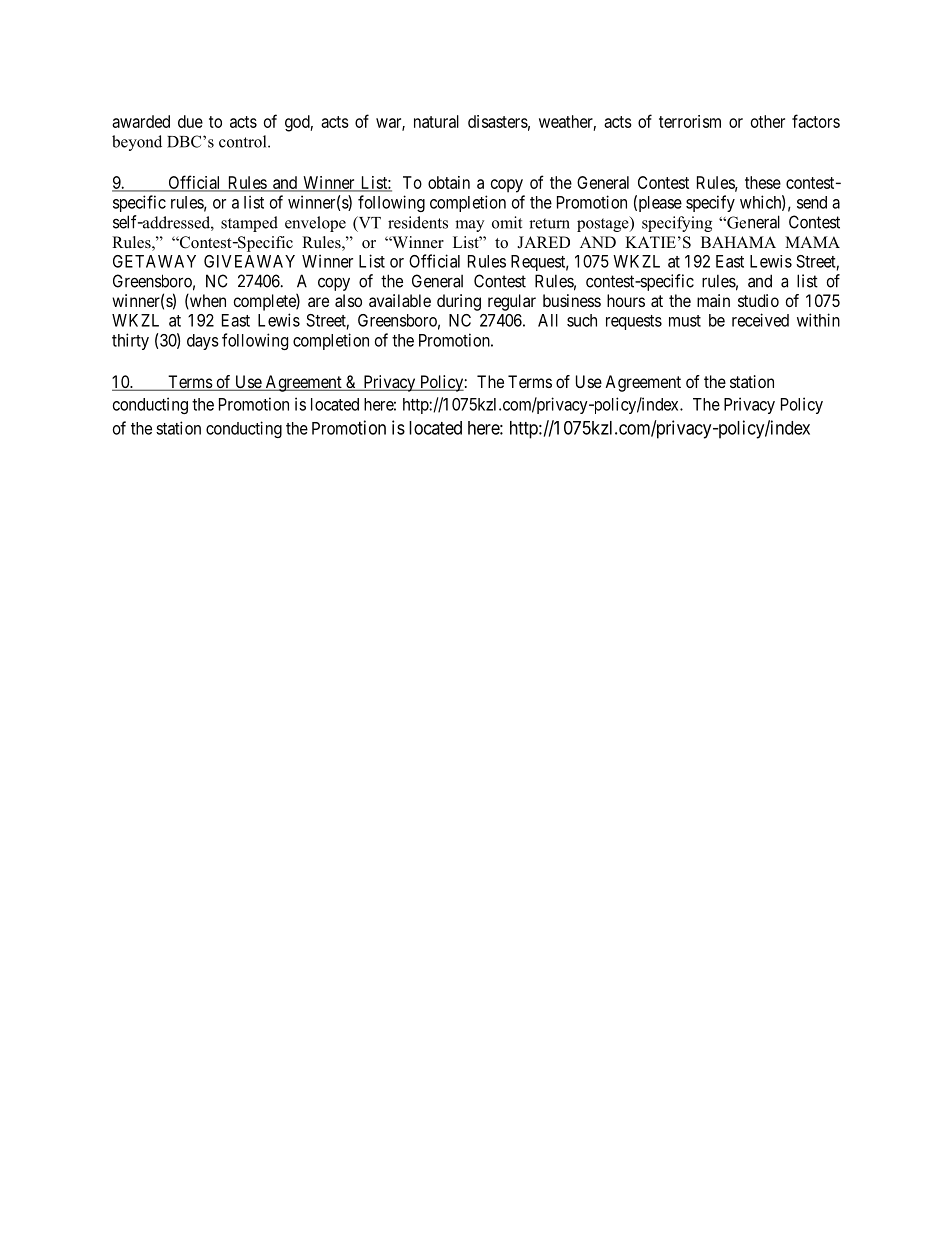 This document has height=1233, width=952. What do you see at coordinates (768, 121) in the document?
I see `other` at bounding box center [768, 121].
